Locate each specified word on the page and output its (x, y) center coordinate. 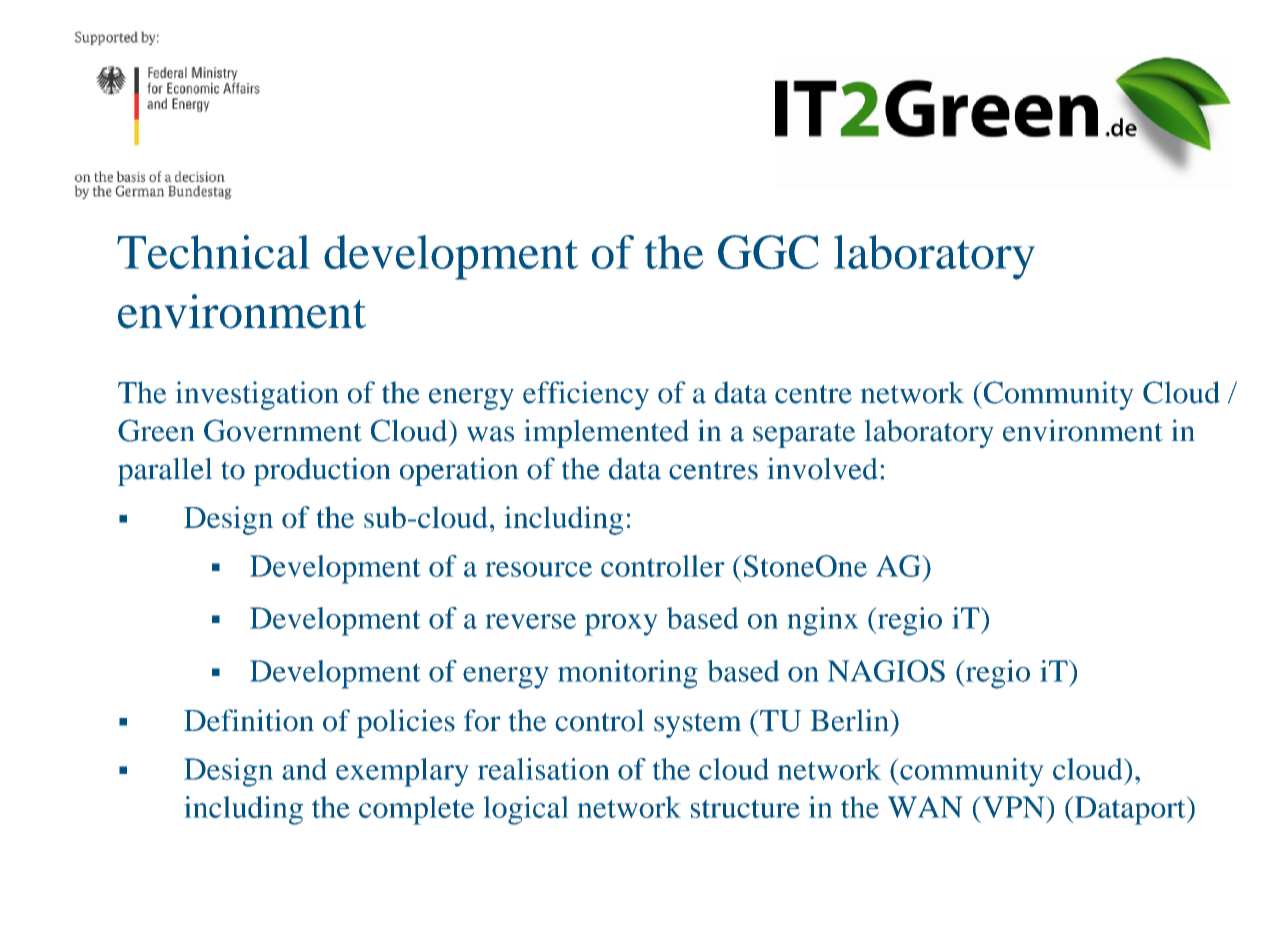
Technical (213, 252)
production (322, 471)
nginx (823, 621)
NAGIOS (886, 671)
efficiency (586, 395)
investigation (257, 395)
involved (822, 468)
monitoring (628, 674)
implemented (606, 433)
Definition (249, 720)
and (304, 769)
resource (539, 569)
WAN (925, 807)
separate (804, 435)
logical (526, 810)
